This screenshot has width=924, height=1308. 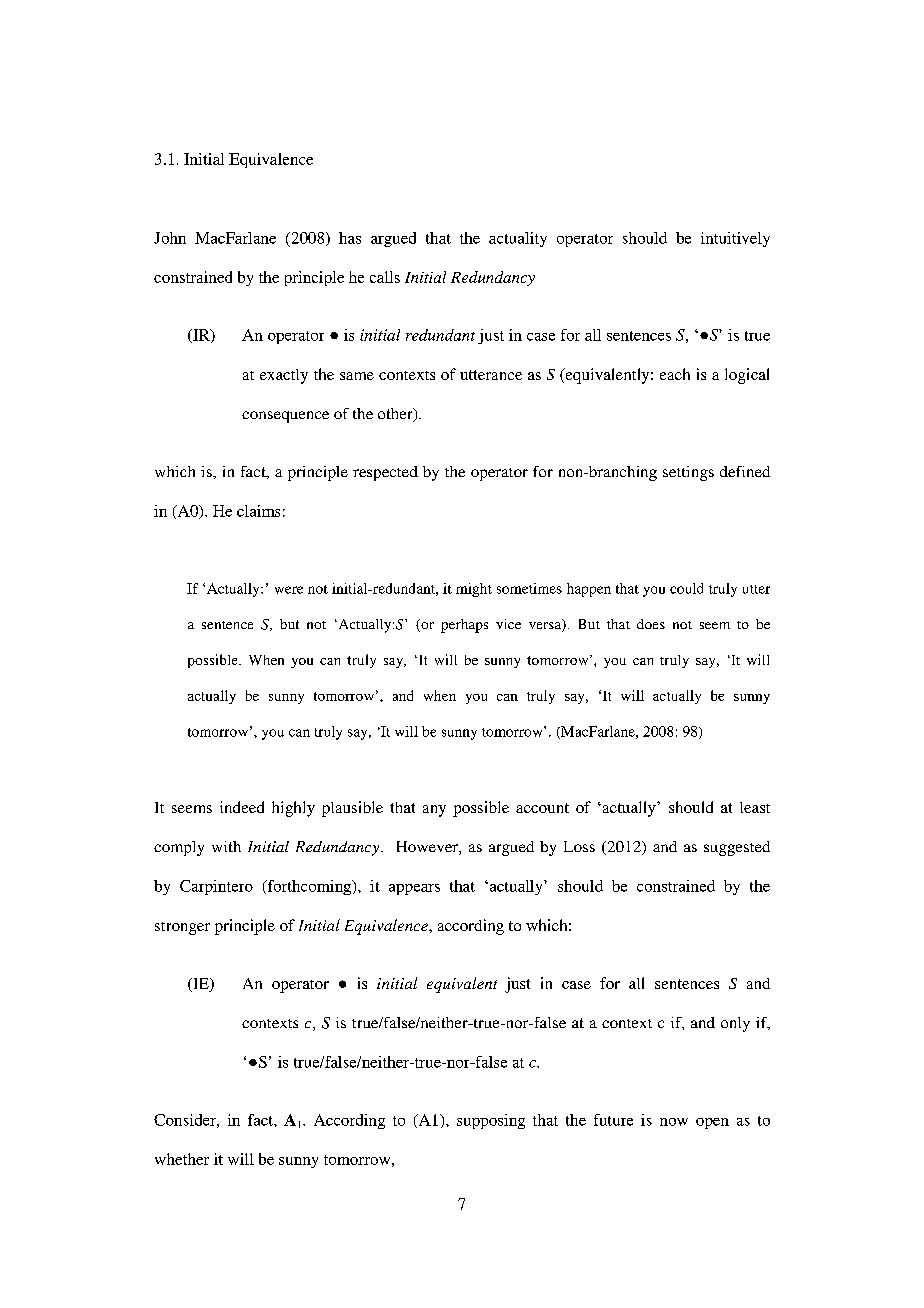 What do you see at coordinates (688, 473) in the screenshot?
I see `settings` at bounding box center [688, 473].
